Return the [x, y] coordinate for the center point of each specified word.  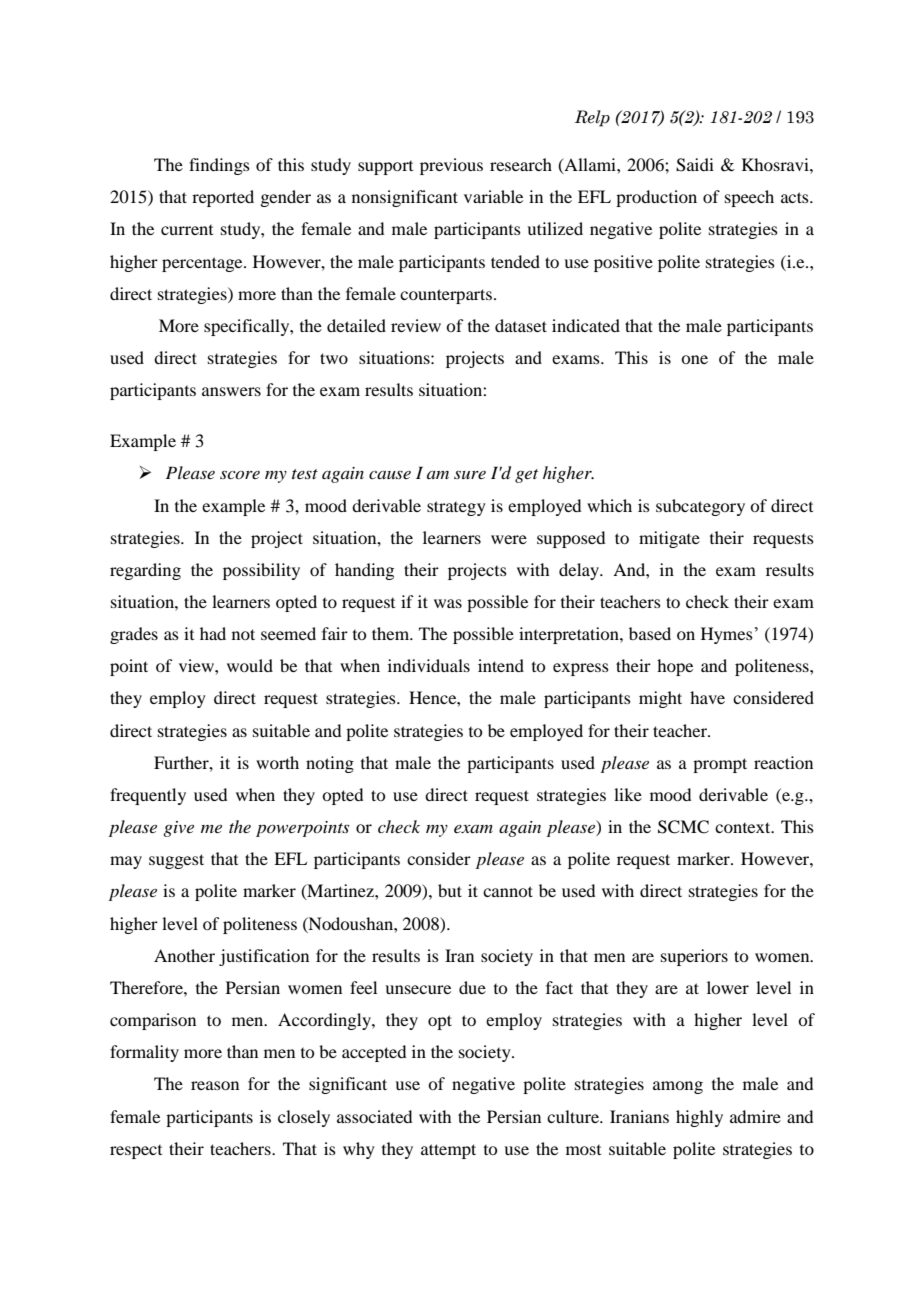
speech [749, 198]
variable [493, 196]
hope [675, 667]
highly [699, 1118]
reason [215, 1085]
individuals [429, 665]
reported [223, 198]
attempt [448, 1151]
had [213, 633]
